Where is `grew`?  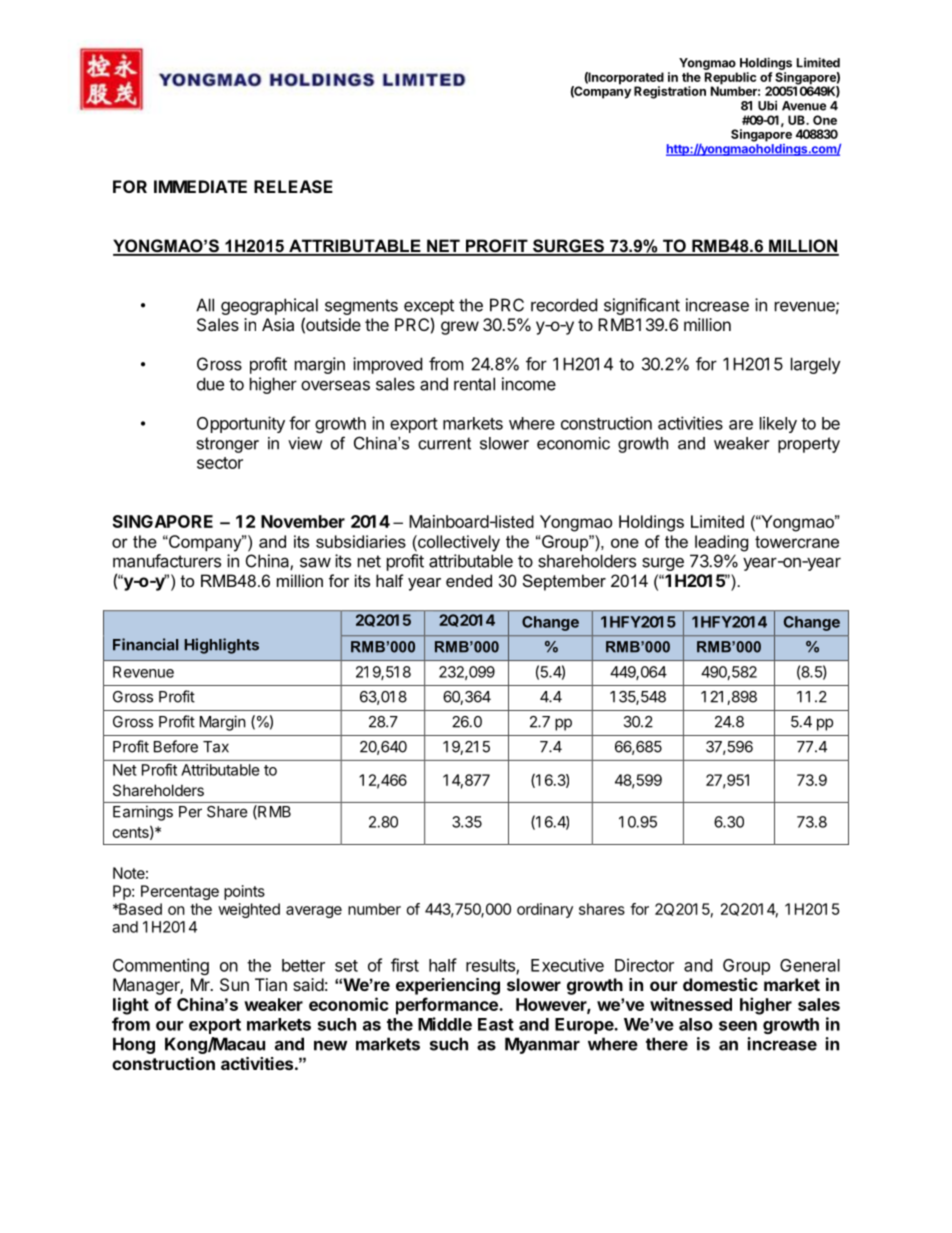
grew is located at coordinates (460, 328).
